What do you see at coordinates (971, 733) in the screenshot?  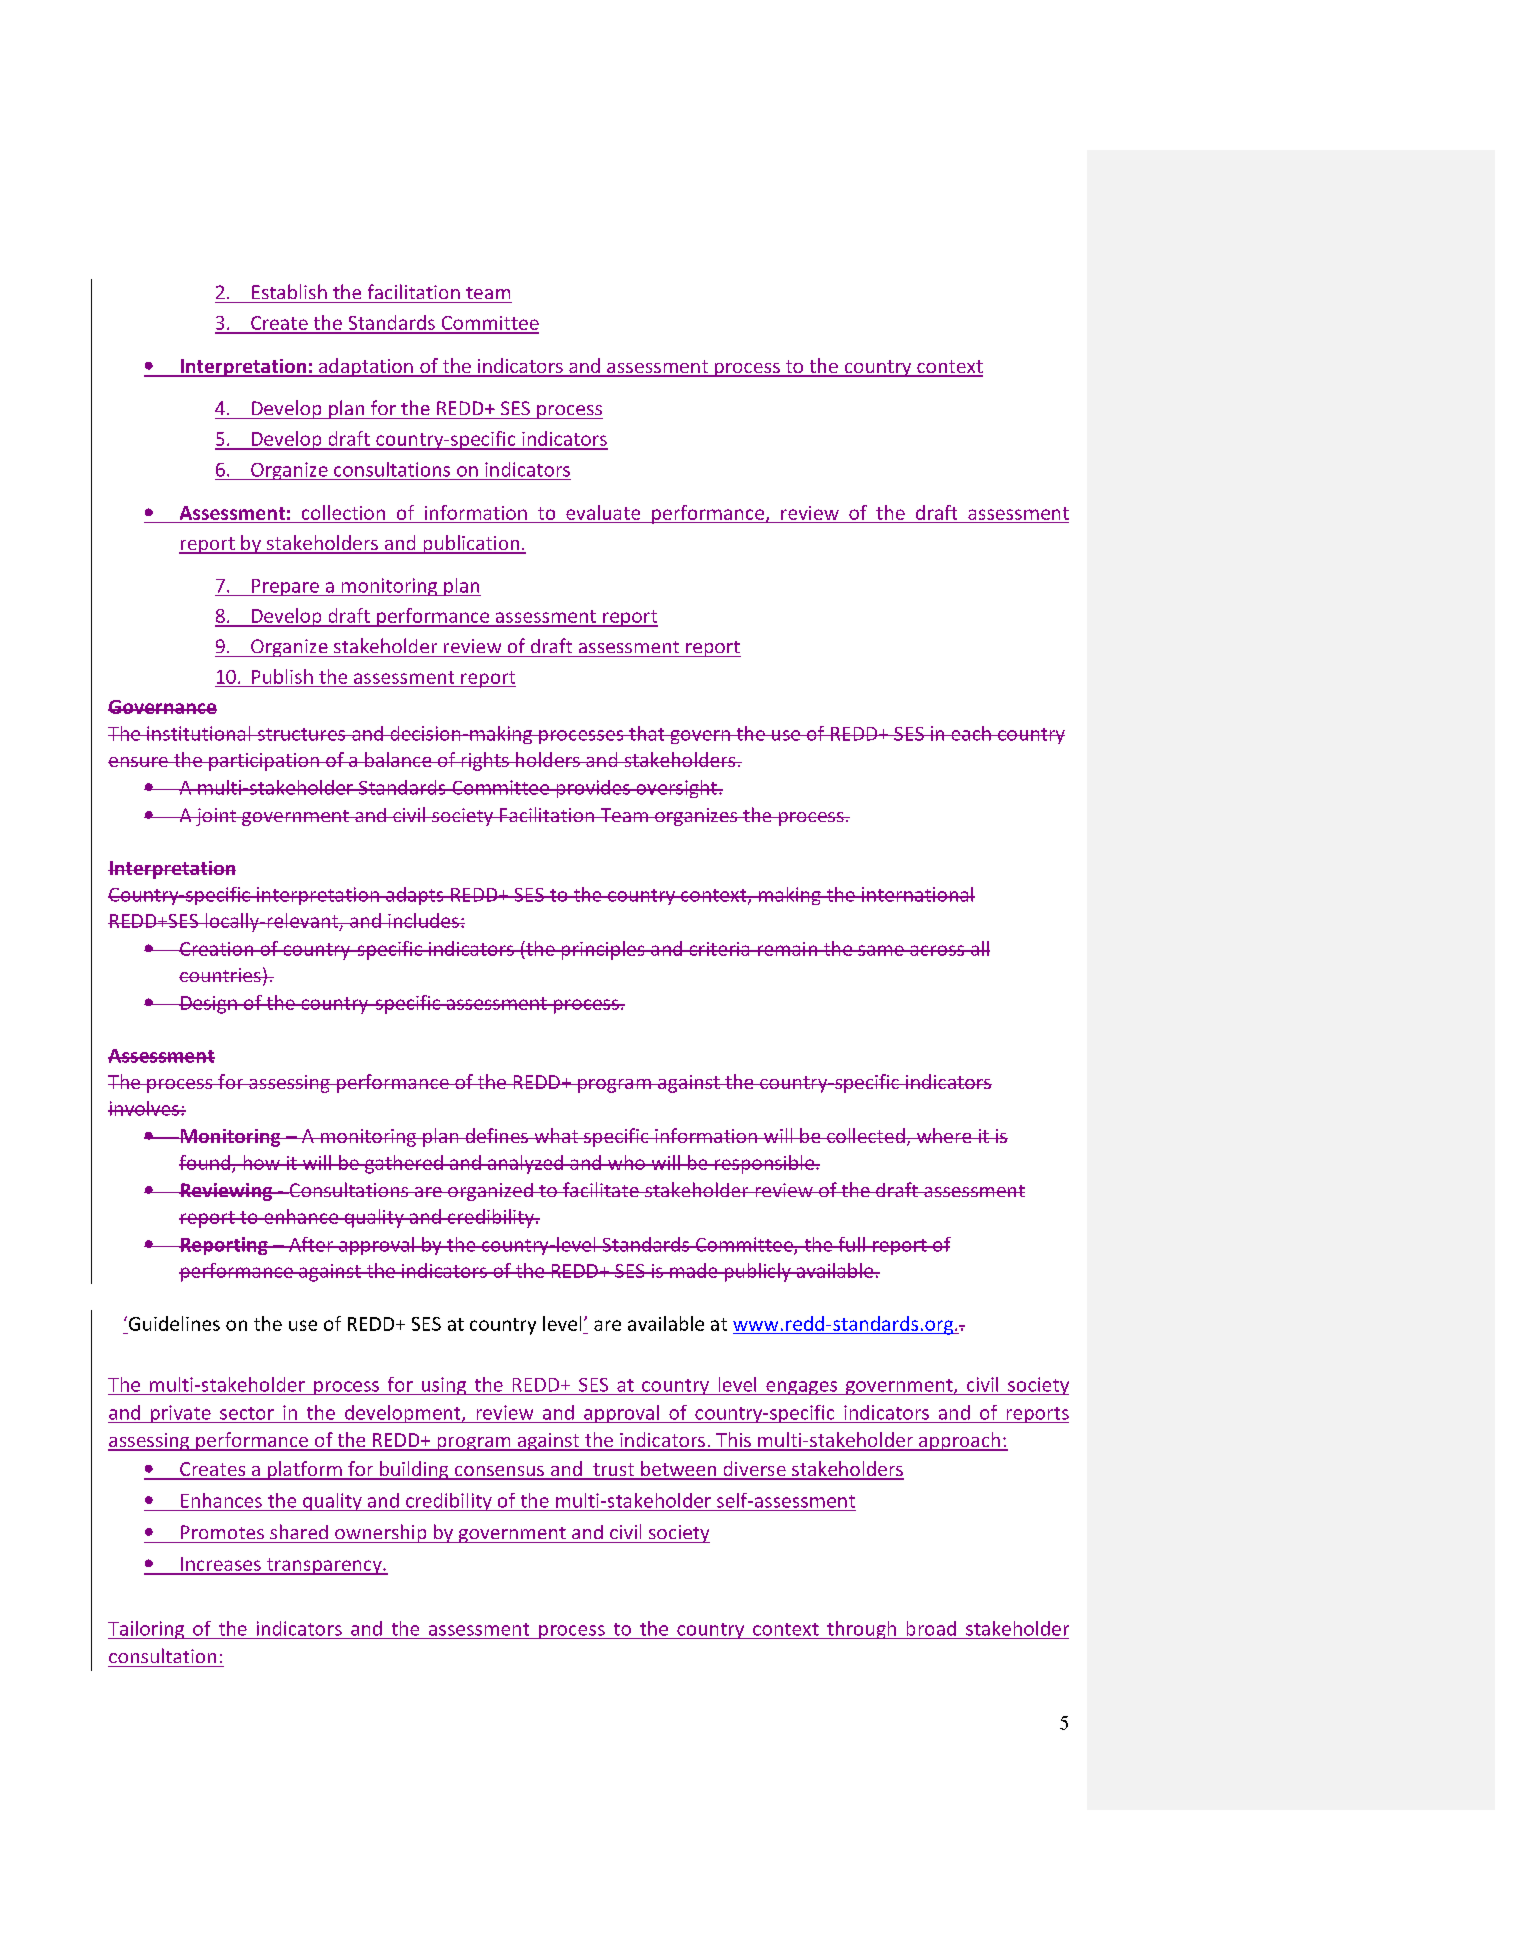 I see `each` at bounding box center [971, 733].
